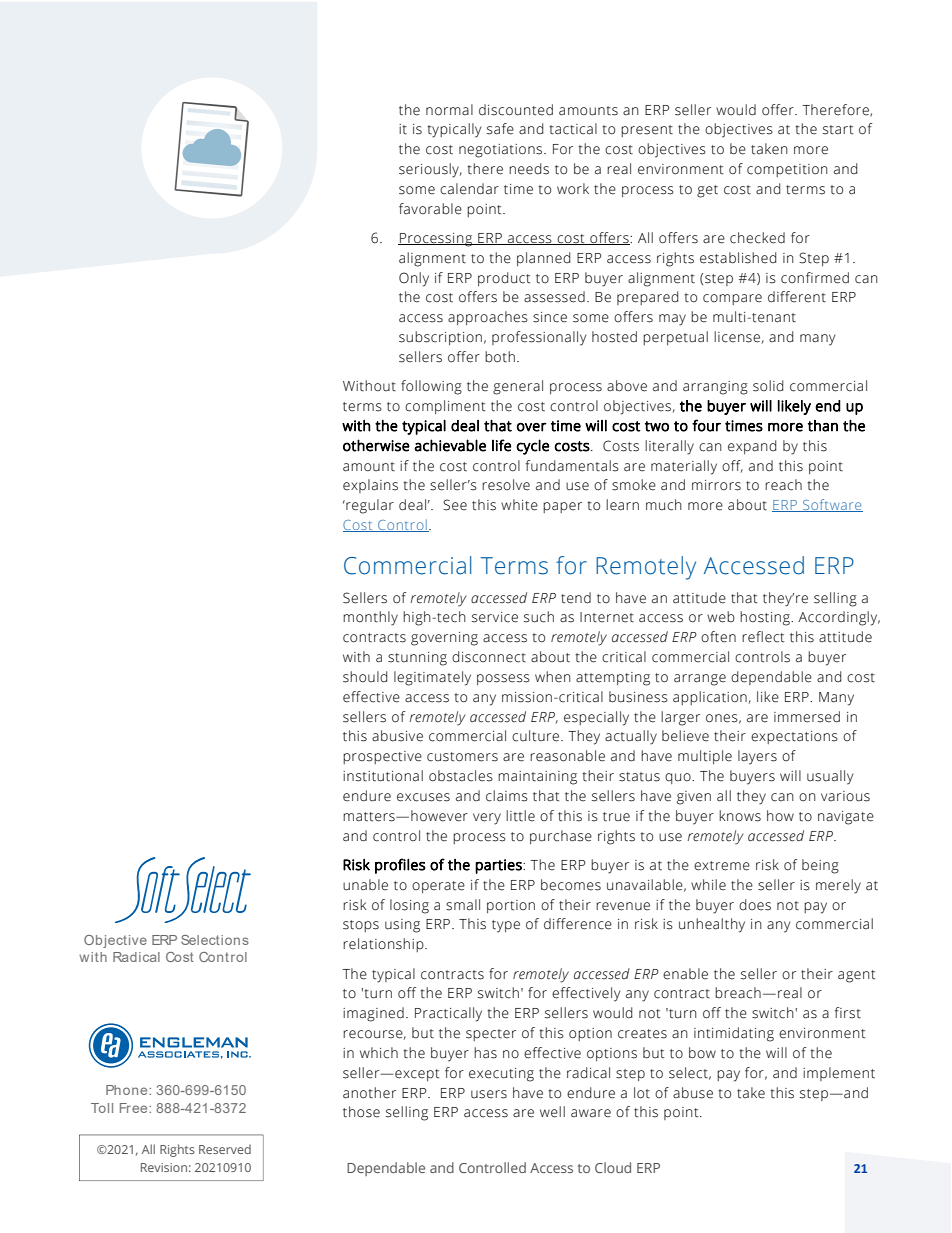 This image has width=952, height=1233. What do you see at coordinates (430, 209) in the image?
I see `favorable` at bounding box center [430, 209].
